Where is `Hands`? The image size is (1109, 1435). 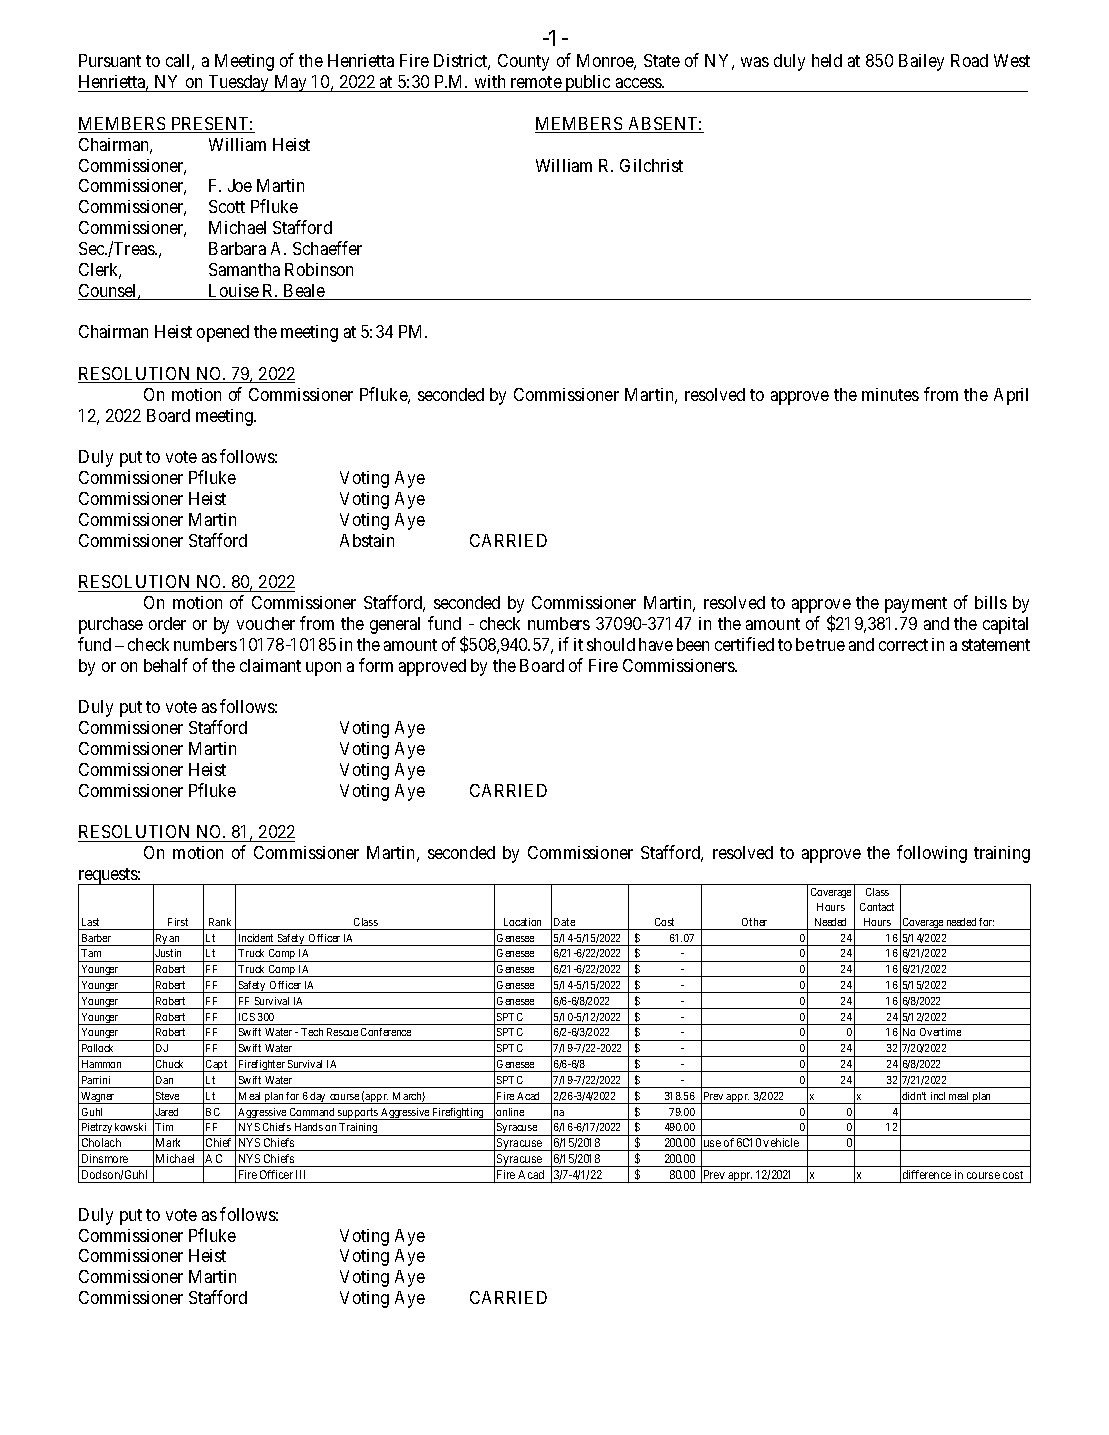
Hands is located at coordinates (309, 1127).
